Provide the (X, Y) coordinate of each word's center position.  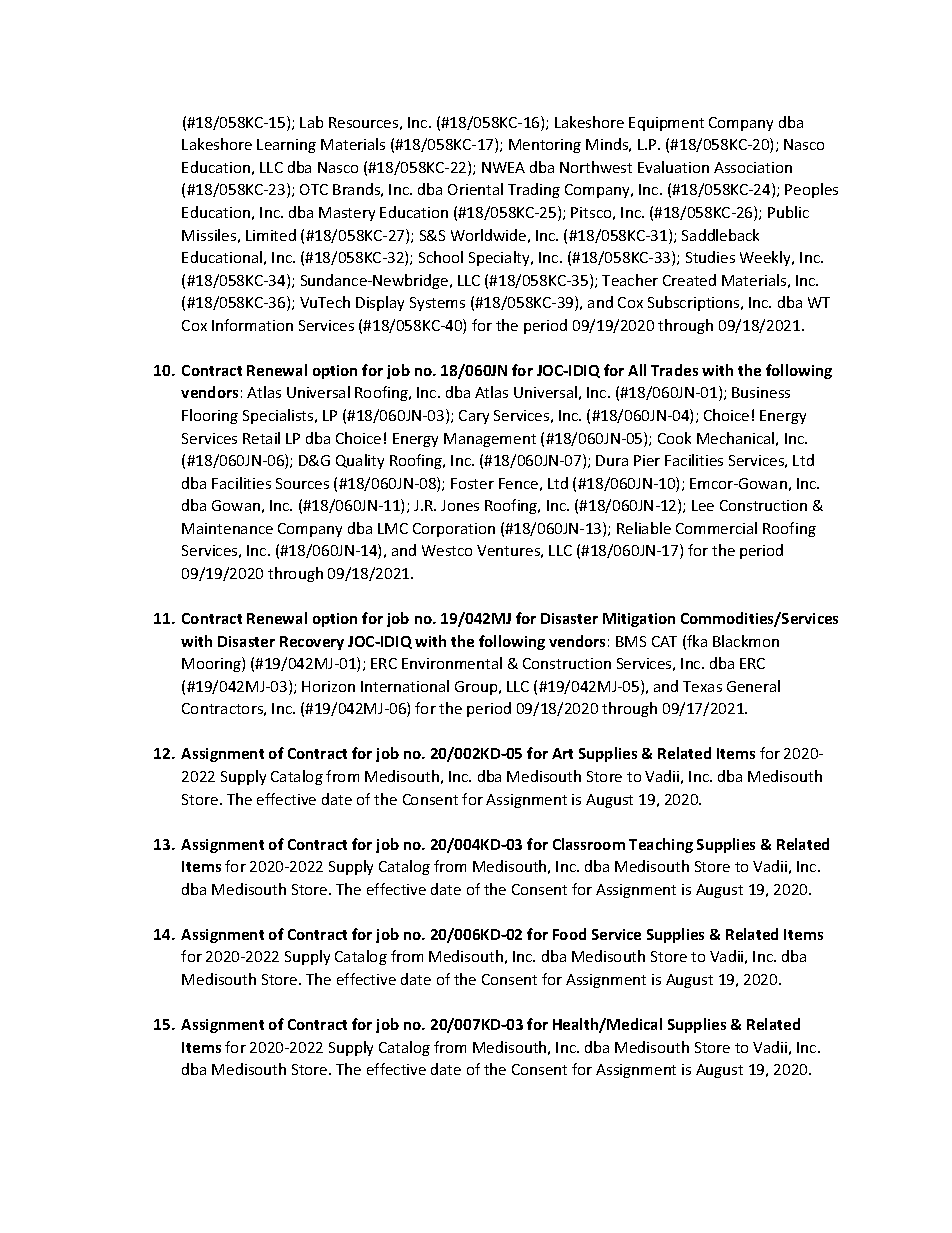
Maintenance (227, 528)
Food (569, 934)
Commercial (716, 528)
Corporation (454, 530)
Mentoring (545, 146)
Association (753, 167)
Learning (286, 146)
